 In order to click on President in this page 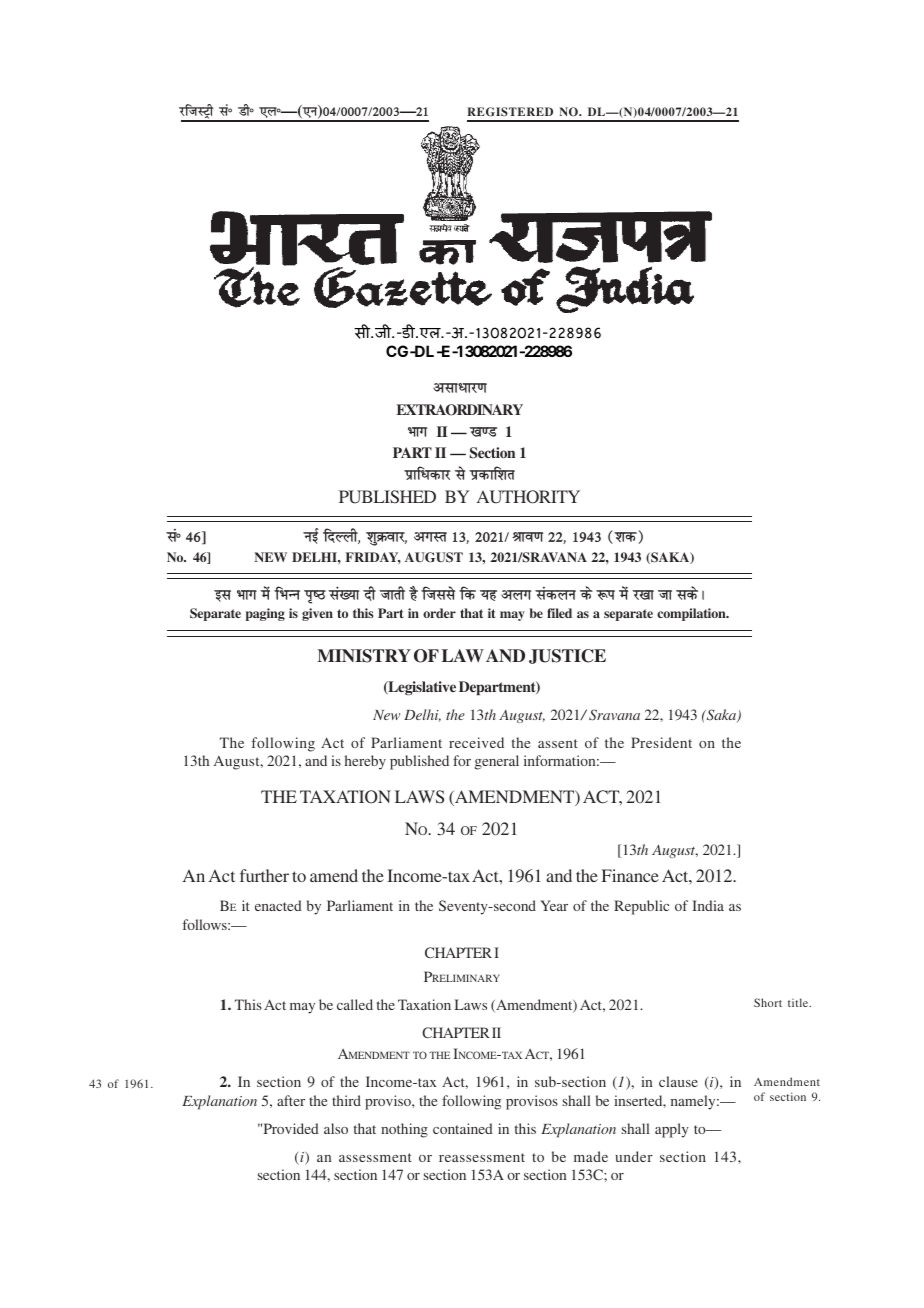, I will do `click(661, 742)`.
